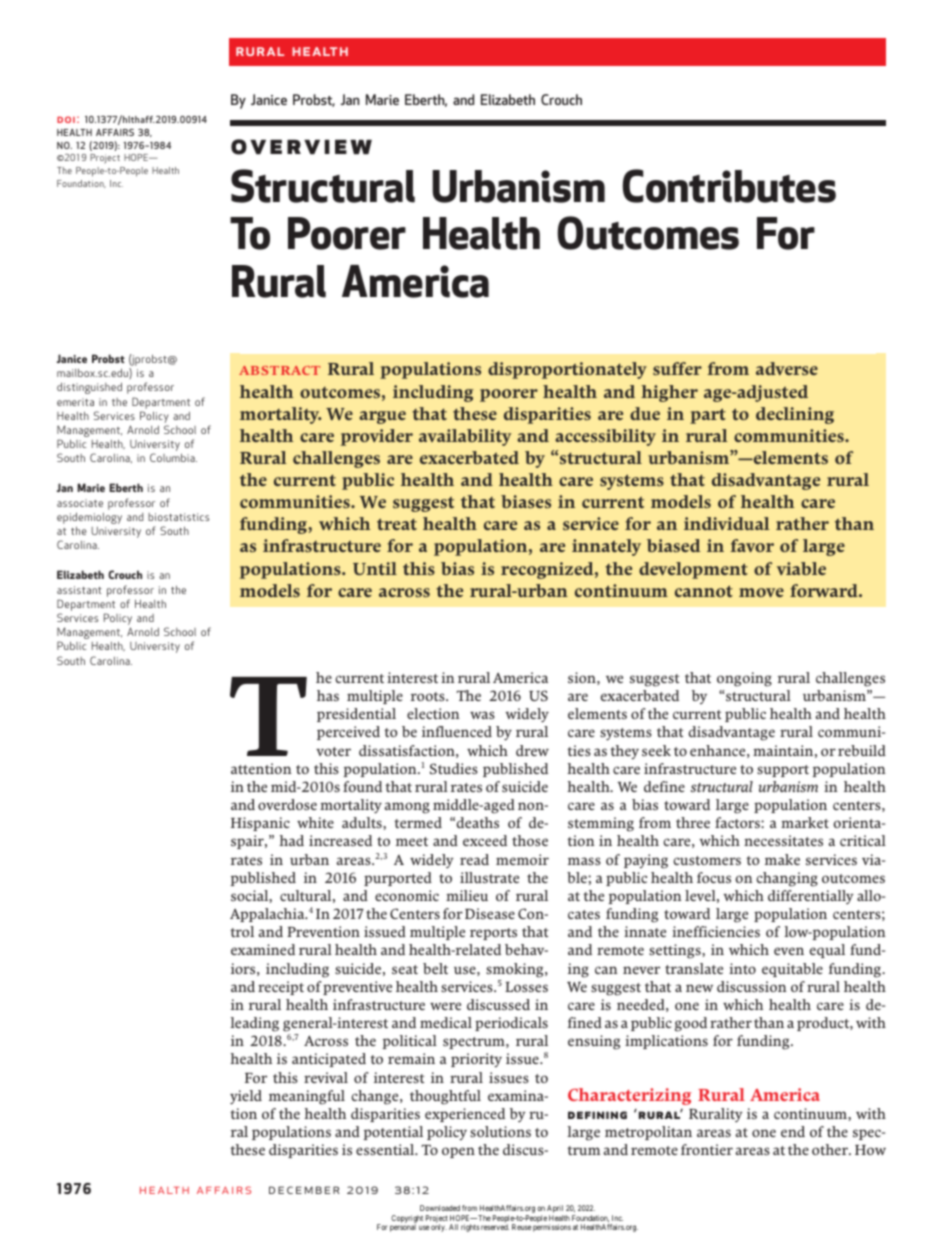  I want to click on Downloaded, so click(440, 1208).
